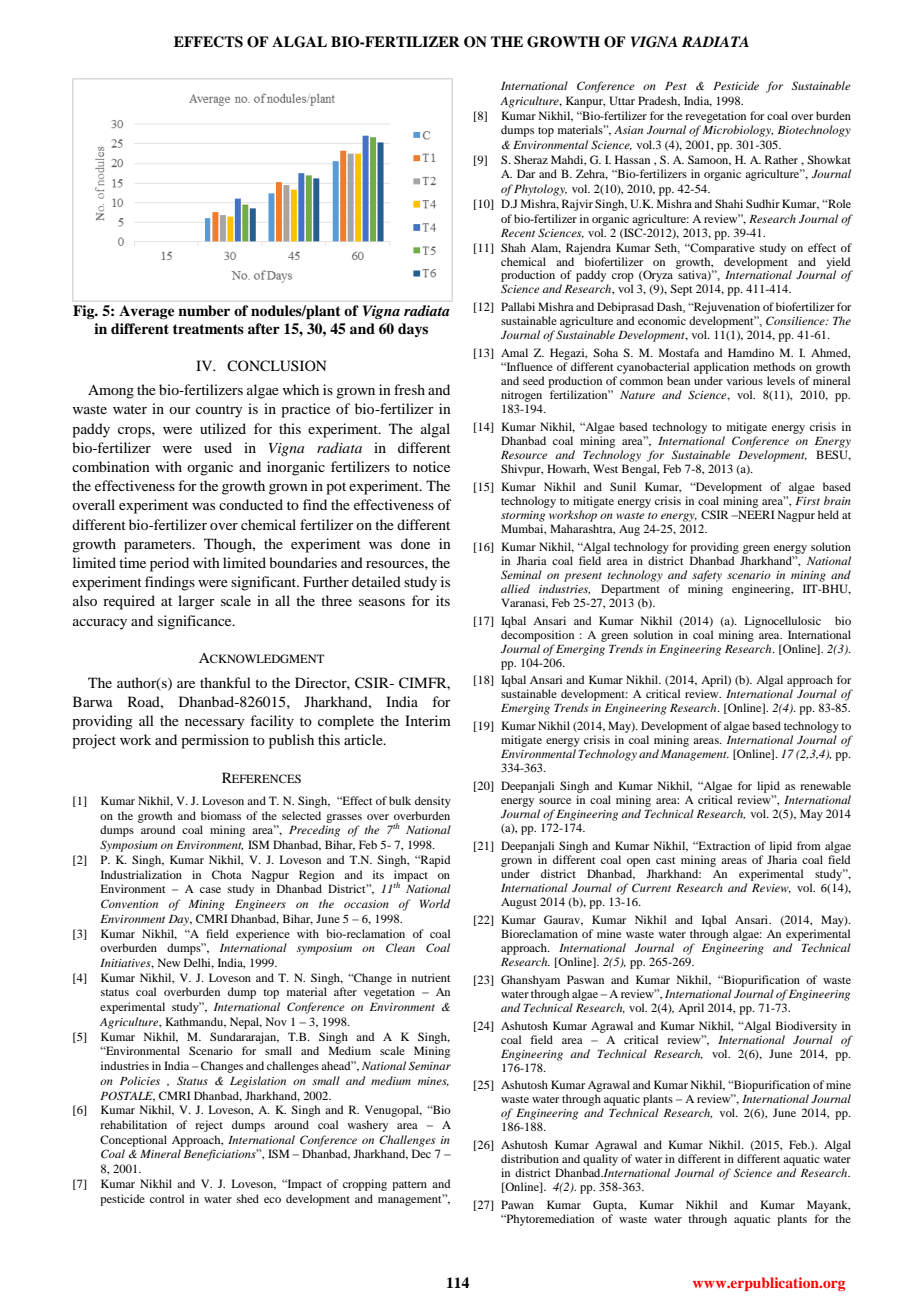 The width and height of the screenshot is (924, 1308). I want to click on Lignocellulosic, so click(783, 622).
